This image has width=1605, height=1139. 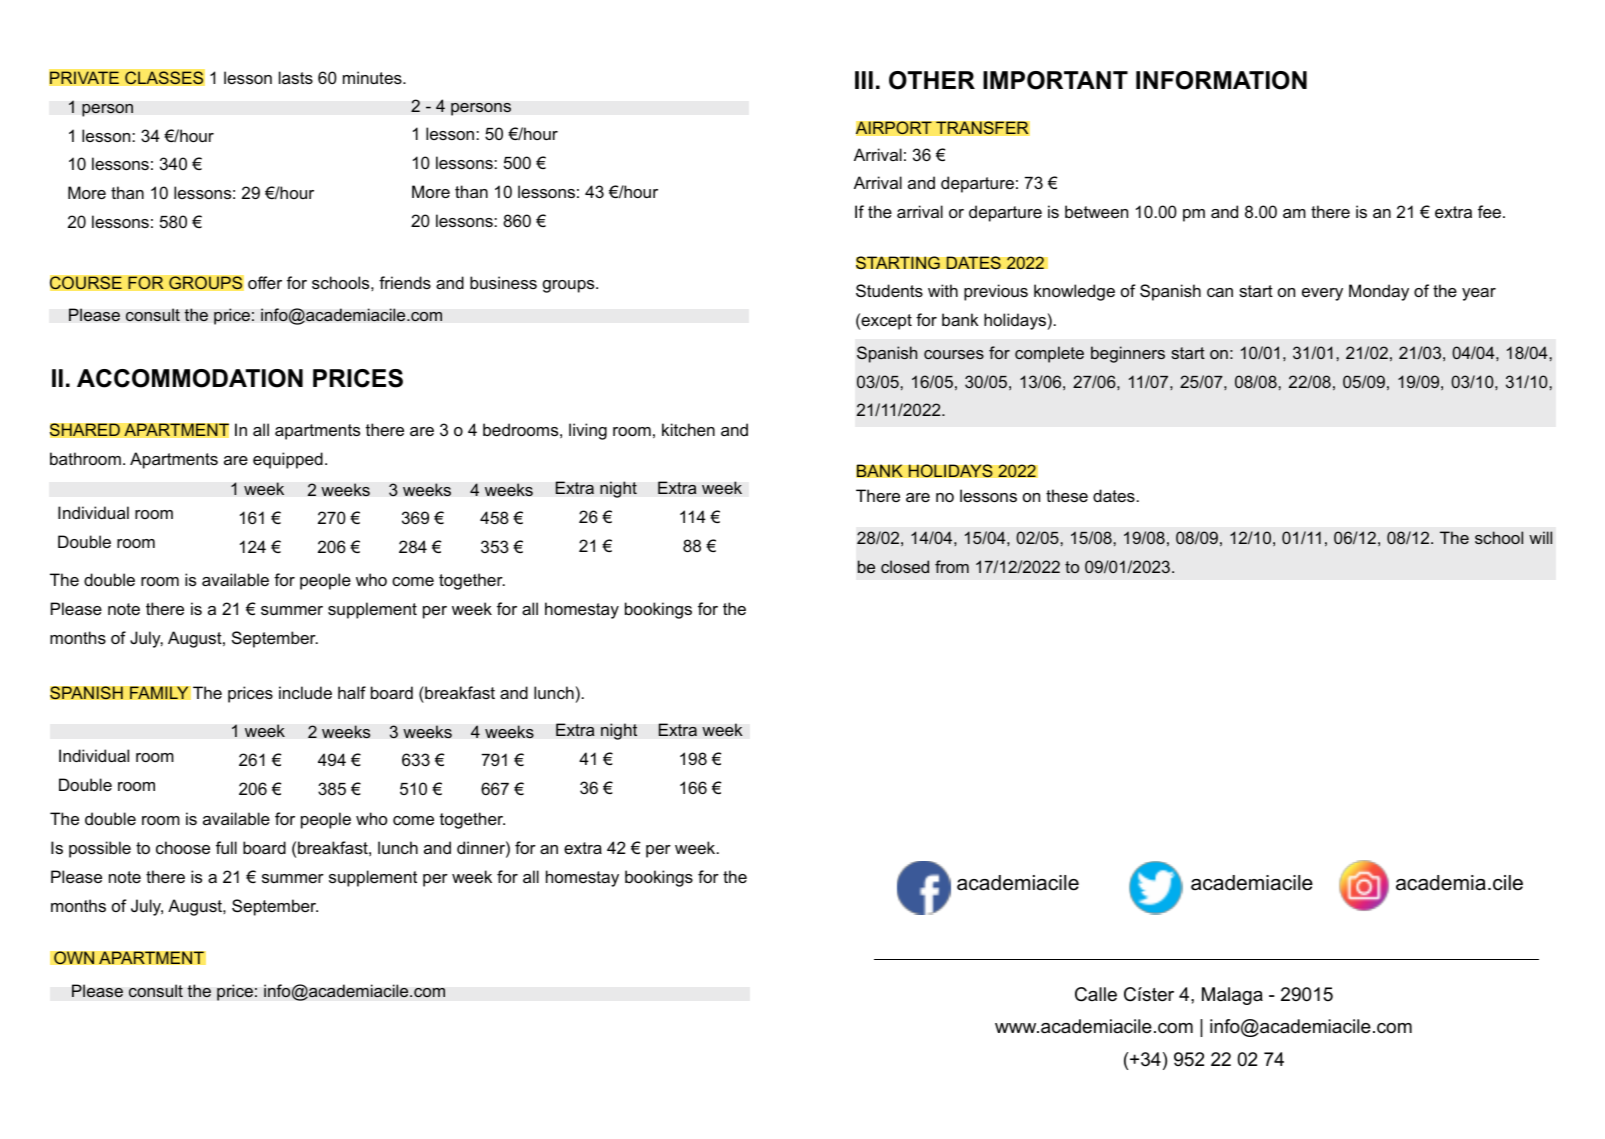 What do you see at coordinates (1096, 994) in the image?
I see `Calle` at bounding box center [1096, 994].
